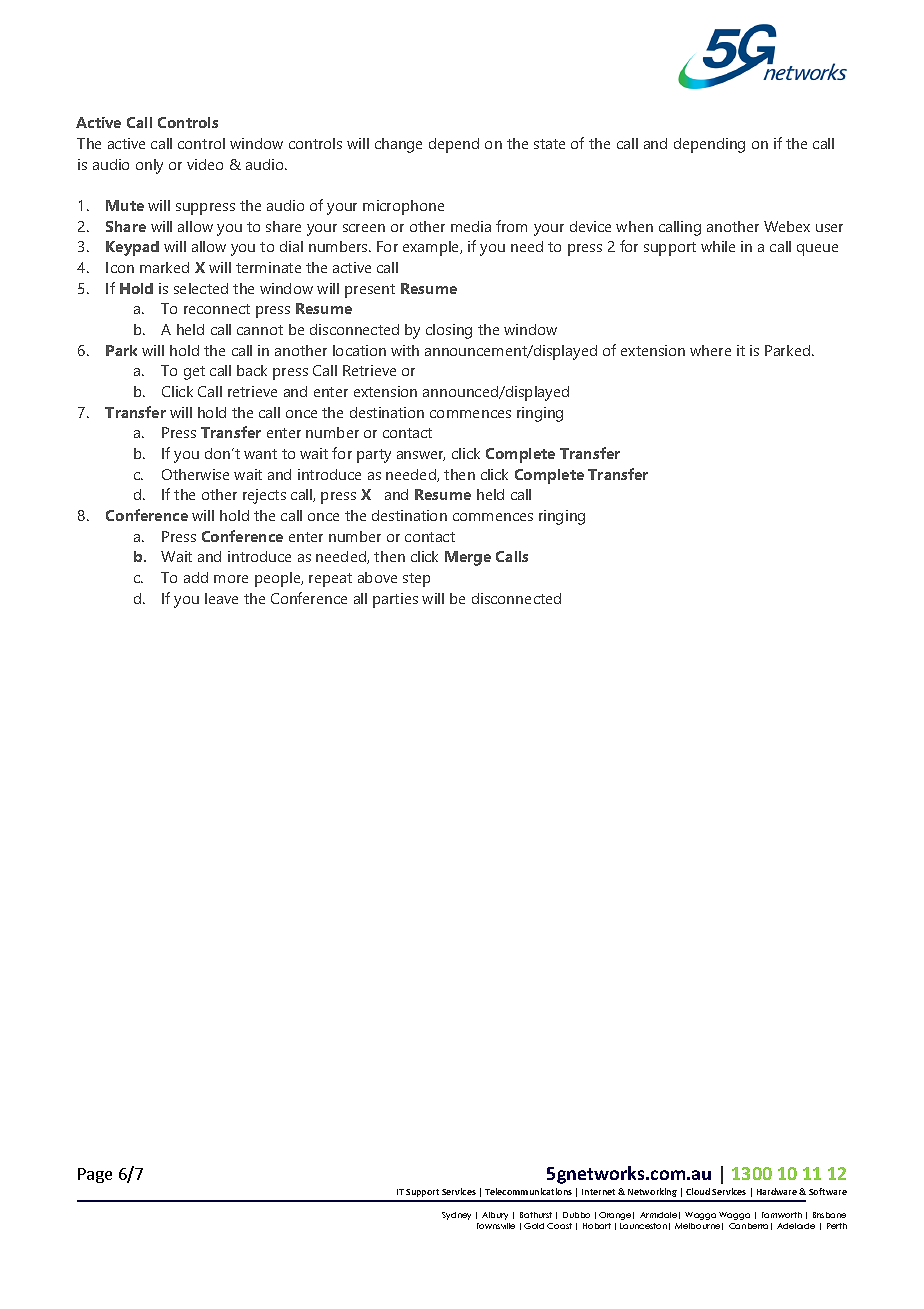 This screenshot has width=924, height=1309. I want to click on Sydney, so click(456, 1216).
